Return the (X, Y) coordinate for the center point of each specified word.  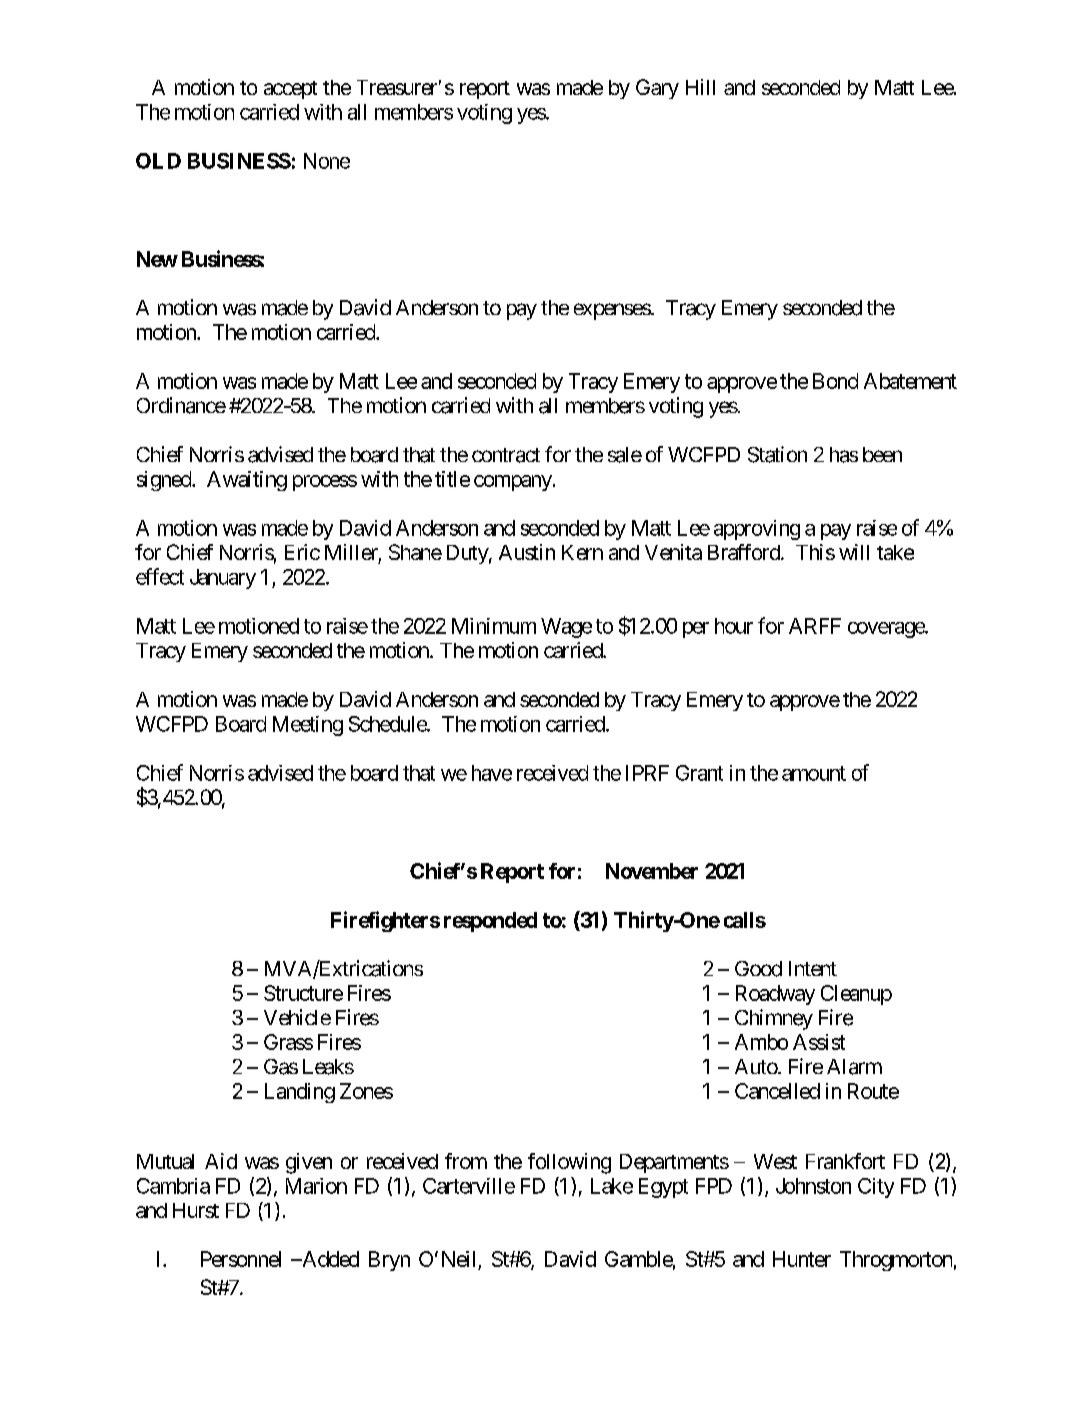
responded (490, 922)
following (569, 1163)
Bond (835, 381)
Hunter (802, 1259)
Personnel (241, 1259)
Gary (657, 89)
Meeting (308, 726)
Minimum (494, 626)
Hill (700, 87)
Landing (300, 1093)
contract (506, 455)
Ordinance (181, 405)
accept (290, 90)
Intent (813, 968)
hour (734, 626)
